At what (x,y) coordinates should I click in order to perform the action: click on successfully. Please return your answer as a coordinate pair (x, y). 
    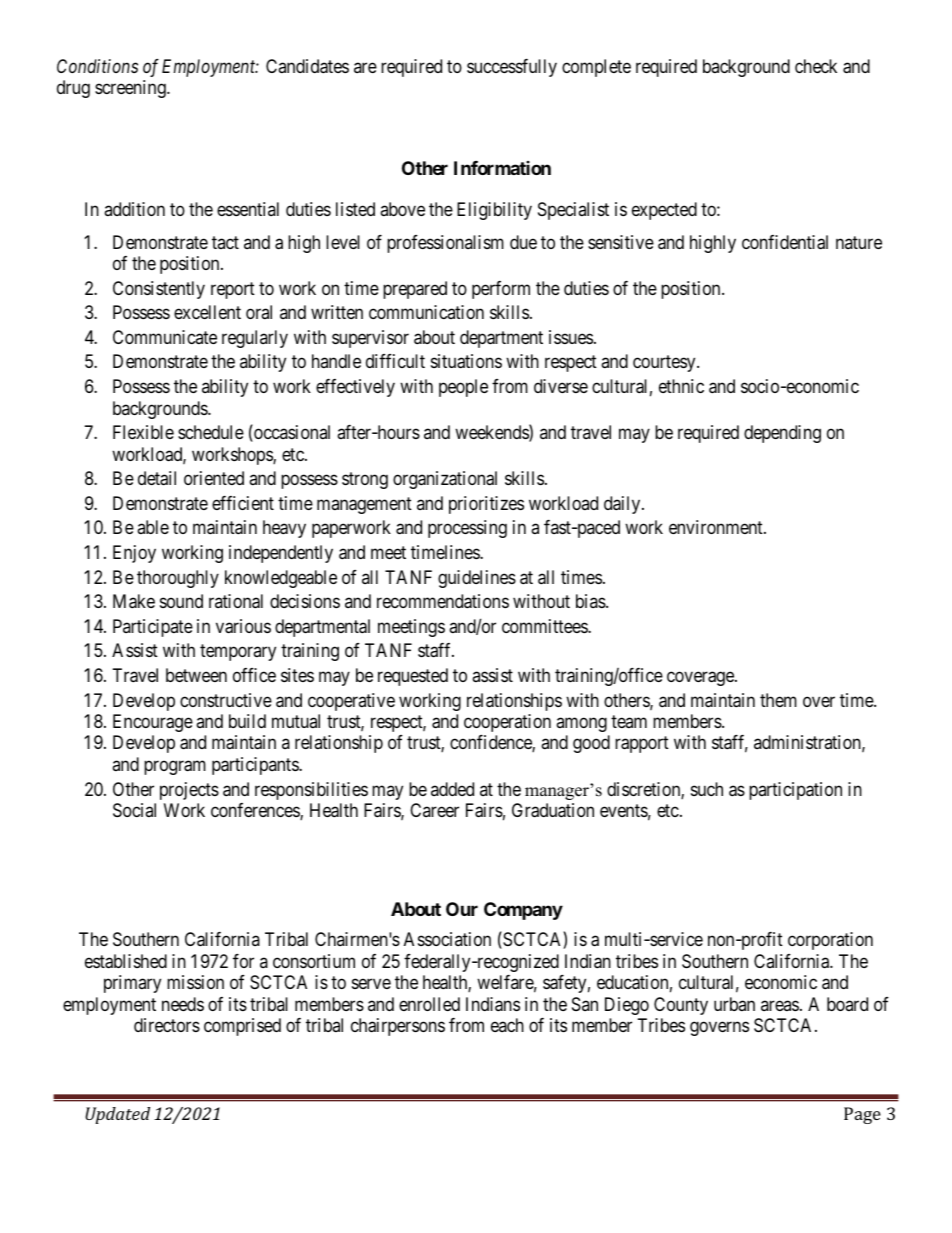
    Looking at the image, I should click on (512, 68).
